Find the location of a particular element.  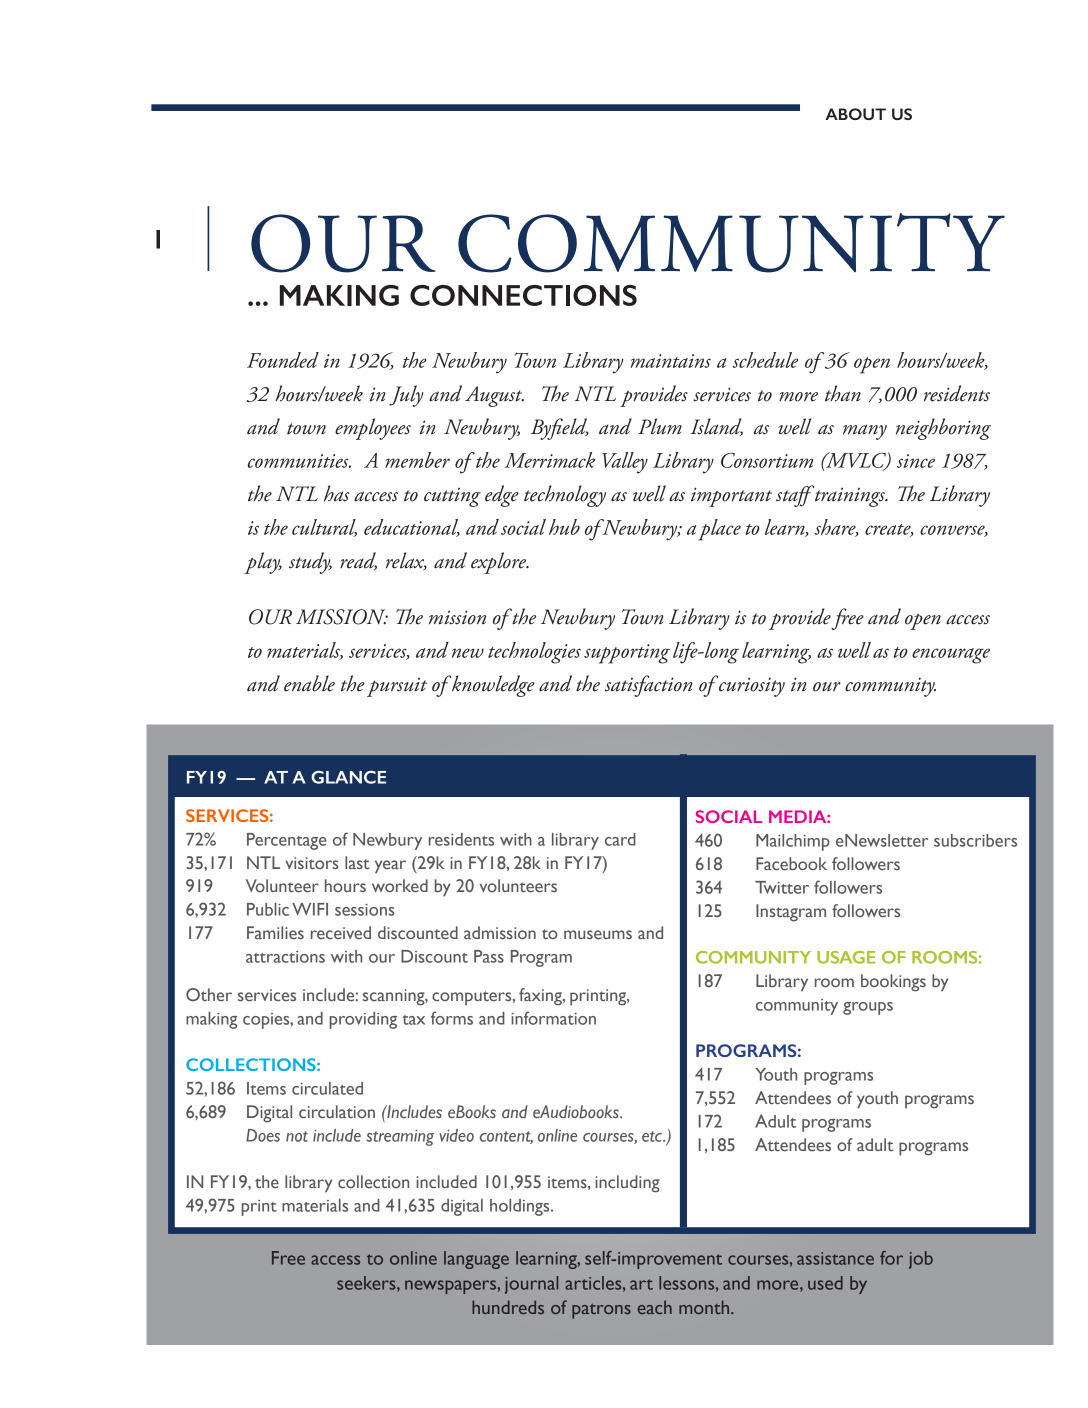

USAGE is located at coordinates (846, 957).
